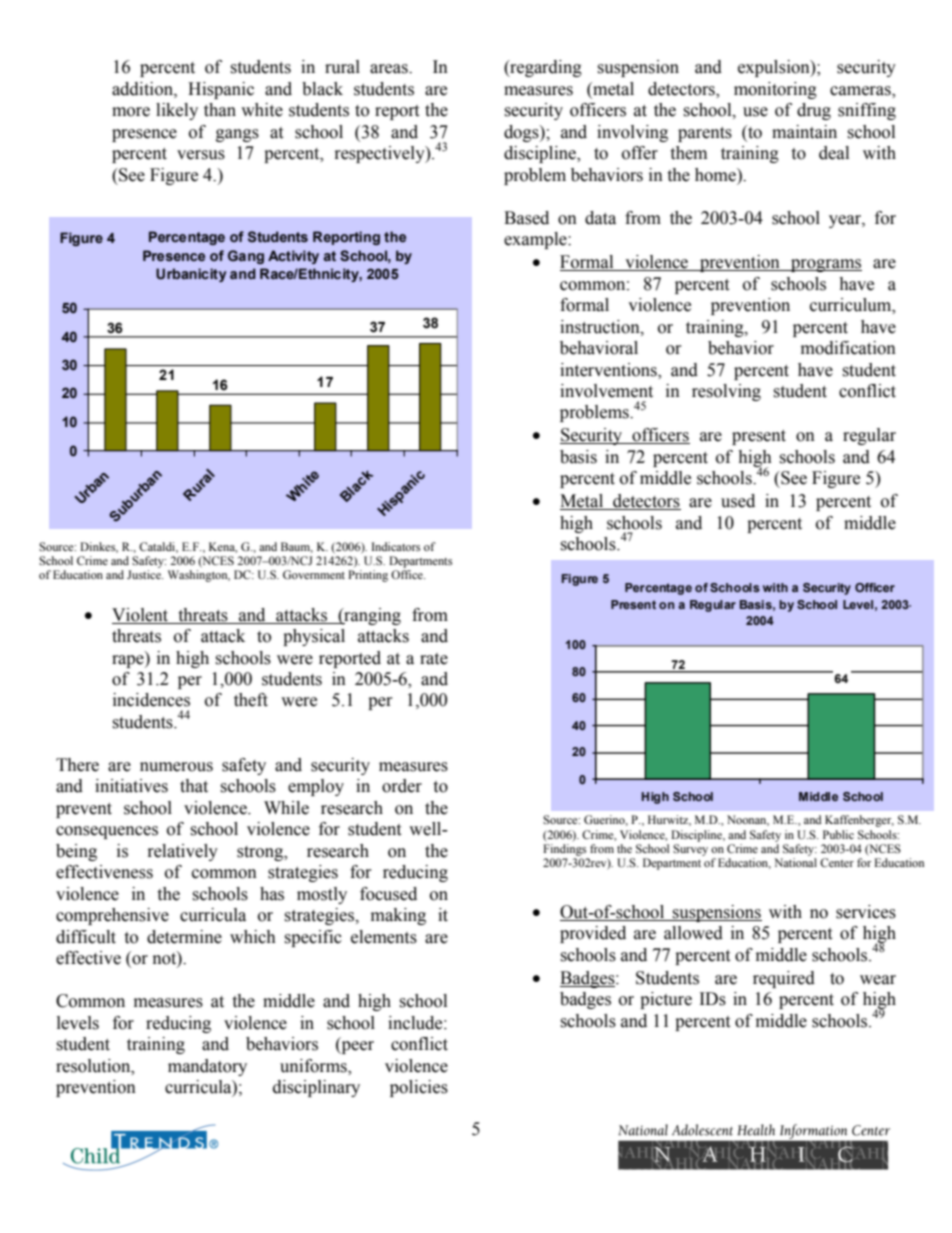 Image resolution: width=952 pixels, height=1233 pixels. I want to click on Indicators, so click(396, 546).
